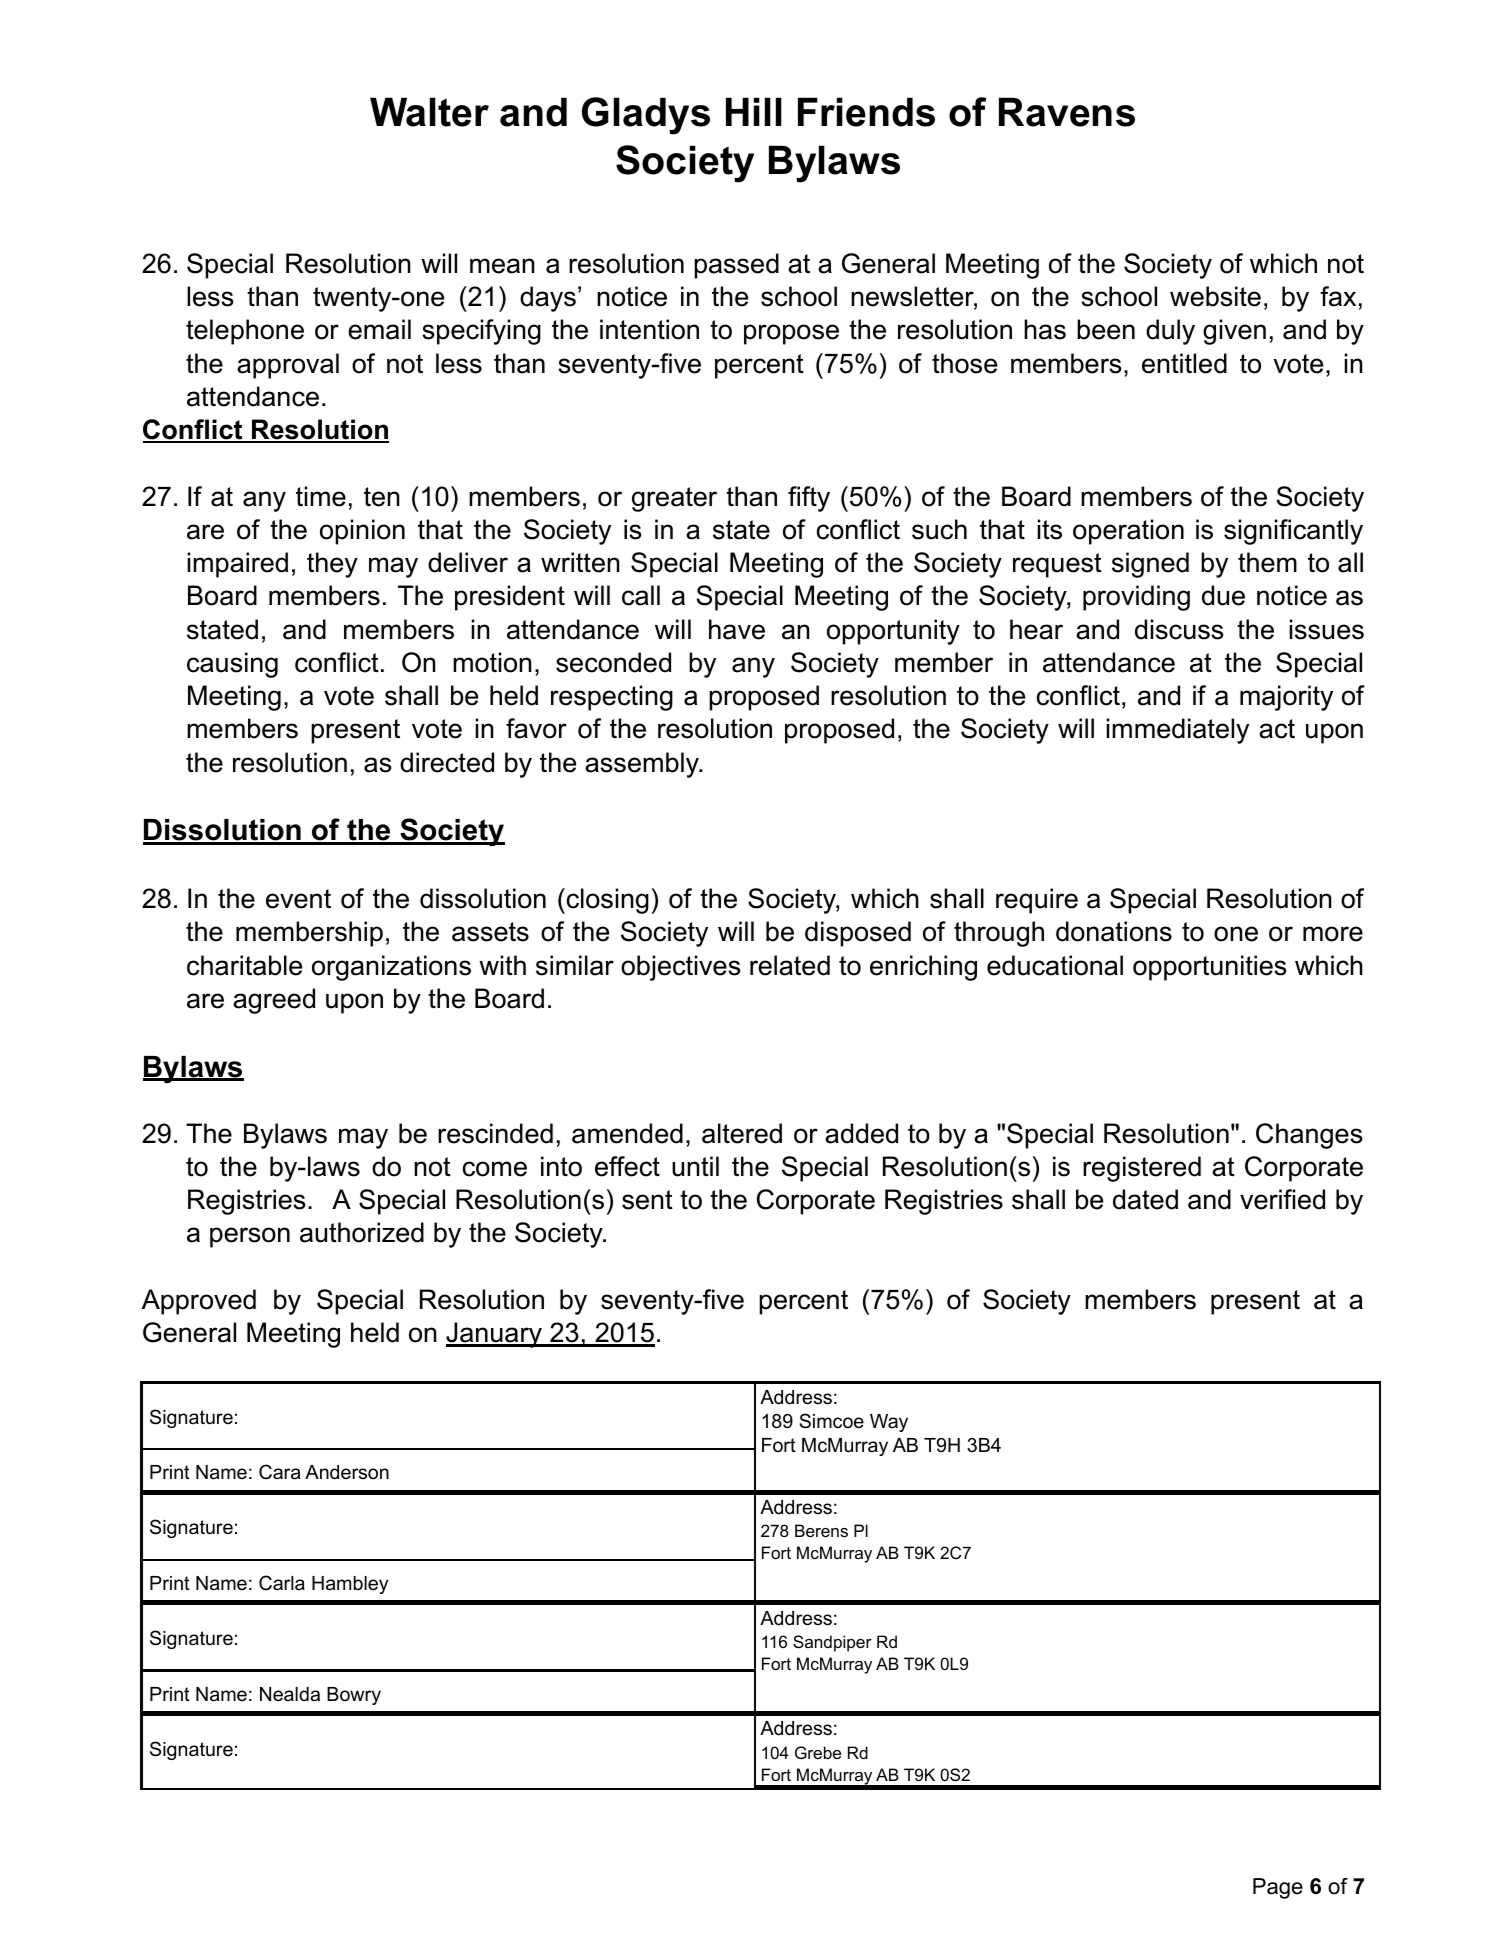  I want to click on have, so click(737, 629).
